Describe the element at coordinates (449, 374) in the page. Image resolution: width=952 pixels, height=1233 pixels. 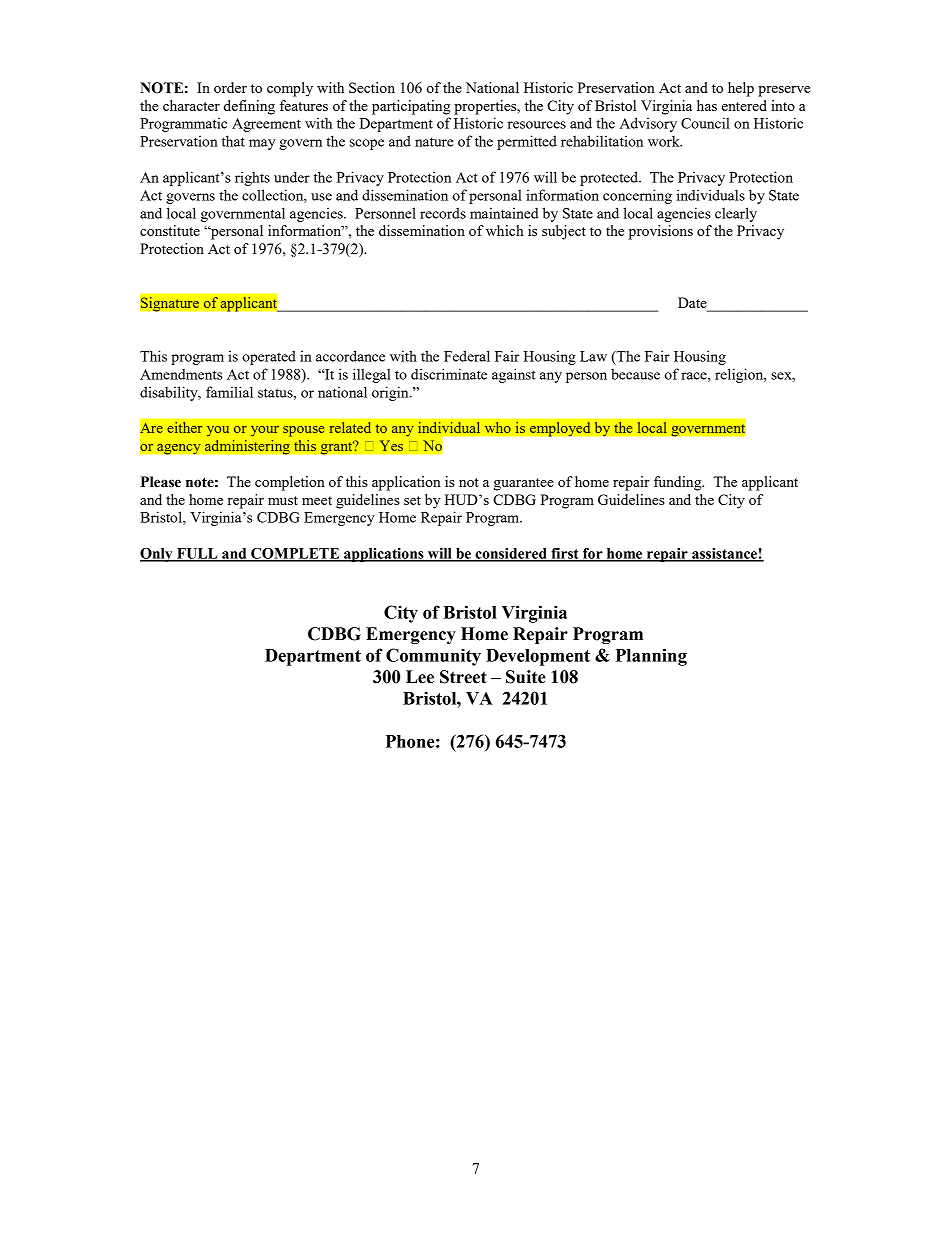
I see `discriminate` at that location.
